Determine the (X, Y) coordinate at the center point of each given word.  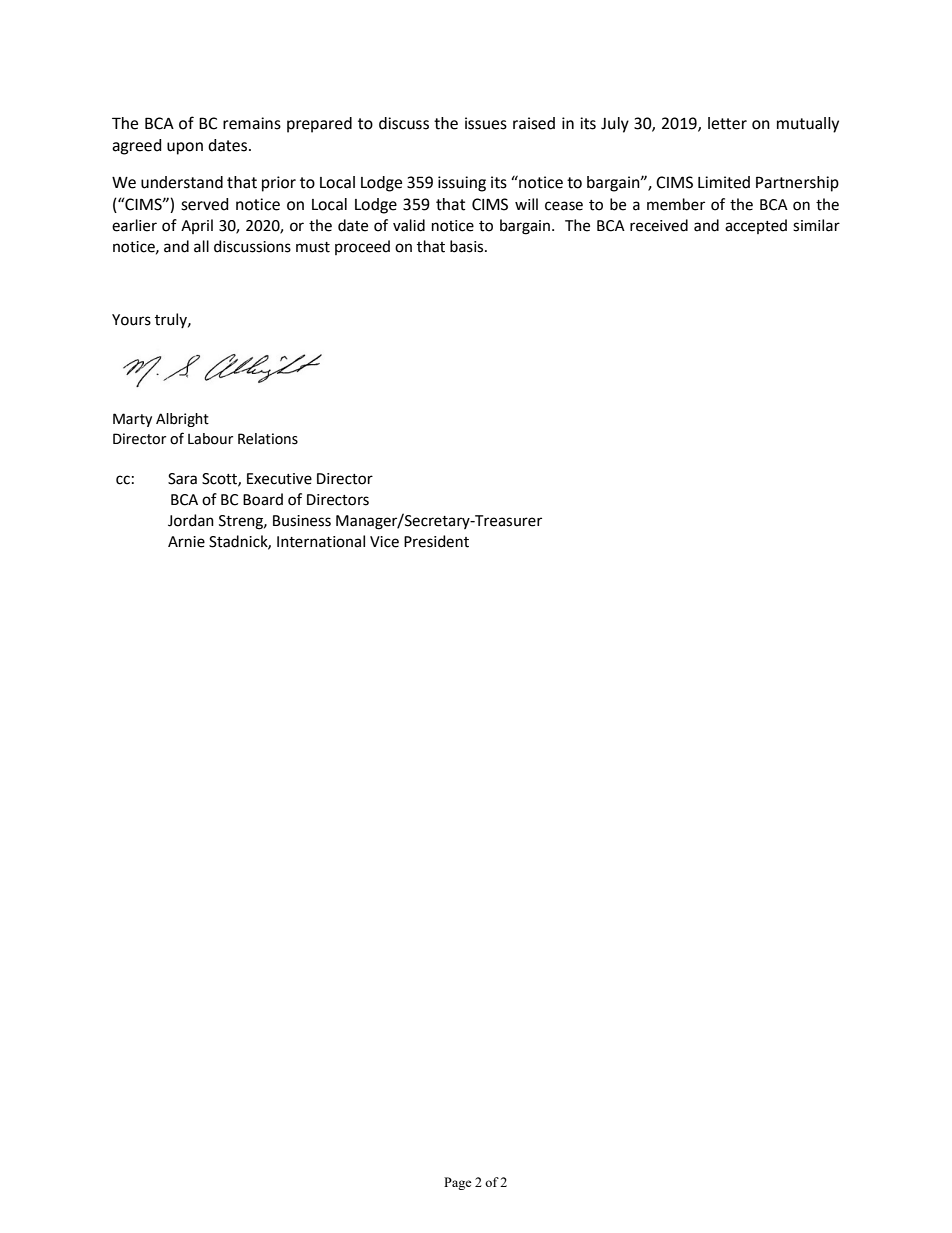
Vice (384, 542)
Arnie (186, 542)
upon (185, 148)
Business (302, 521)
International (321, 541)
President (436, 541)
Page (458, 1183)
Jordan (191, 520)
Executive (279, 479)
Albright (182, 420)
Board (263, 499)
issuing (462, 184)
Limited (724, 182)
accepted (756, 226)
